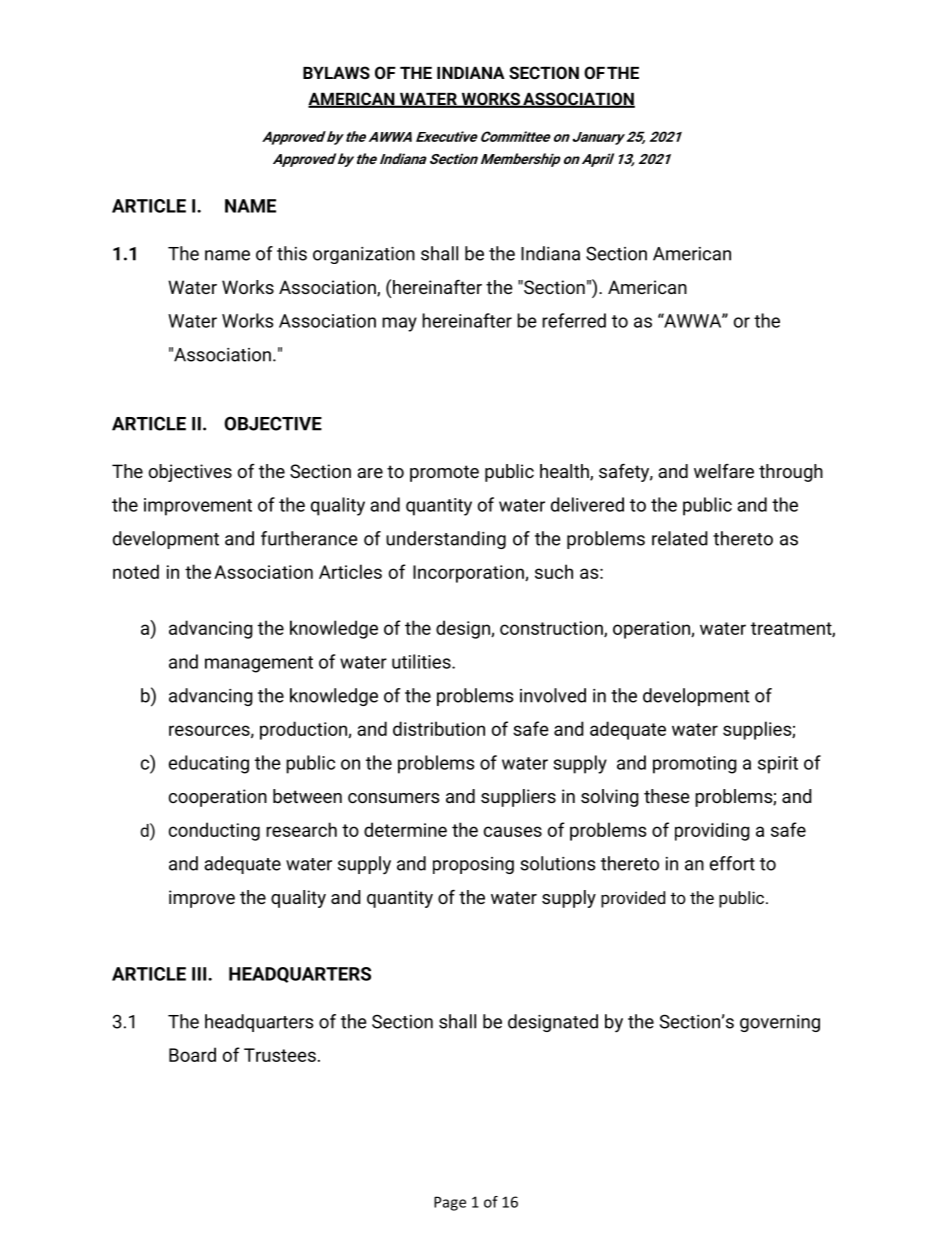 The image size is (952, 1233). What do you see at coordinates (574, 320) in the screenshot?
I see `referred` at bounding box center [574, 320].
